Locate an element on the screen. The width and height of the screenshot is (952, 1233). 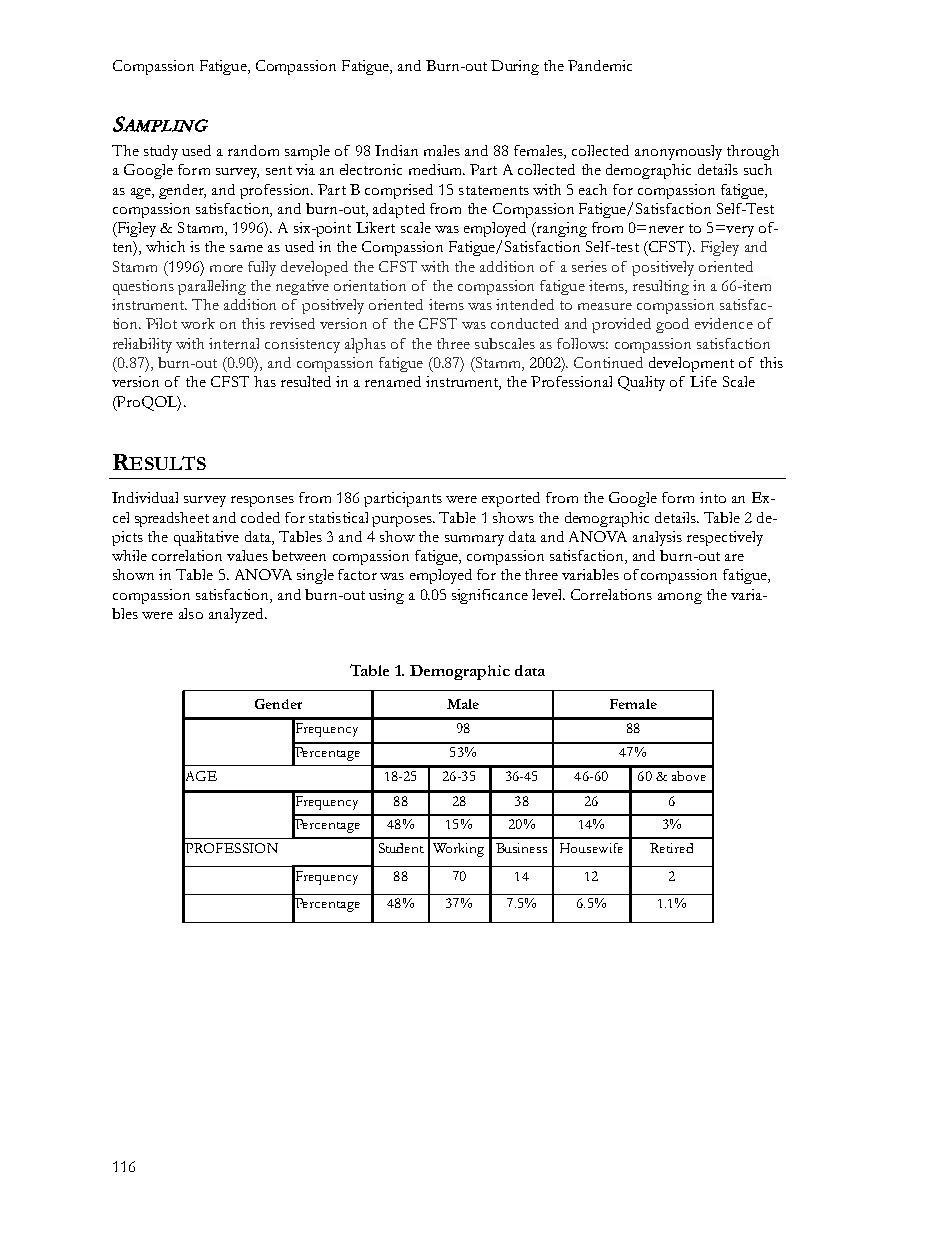
Retired is located at coordinates (671, 848).
